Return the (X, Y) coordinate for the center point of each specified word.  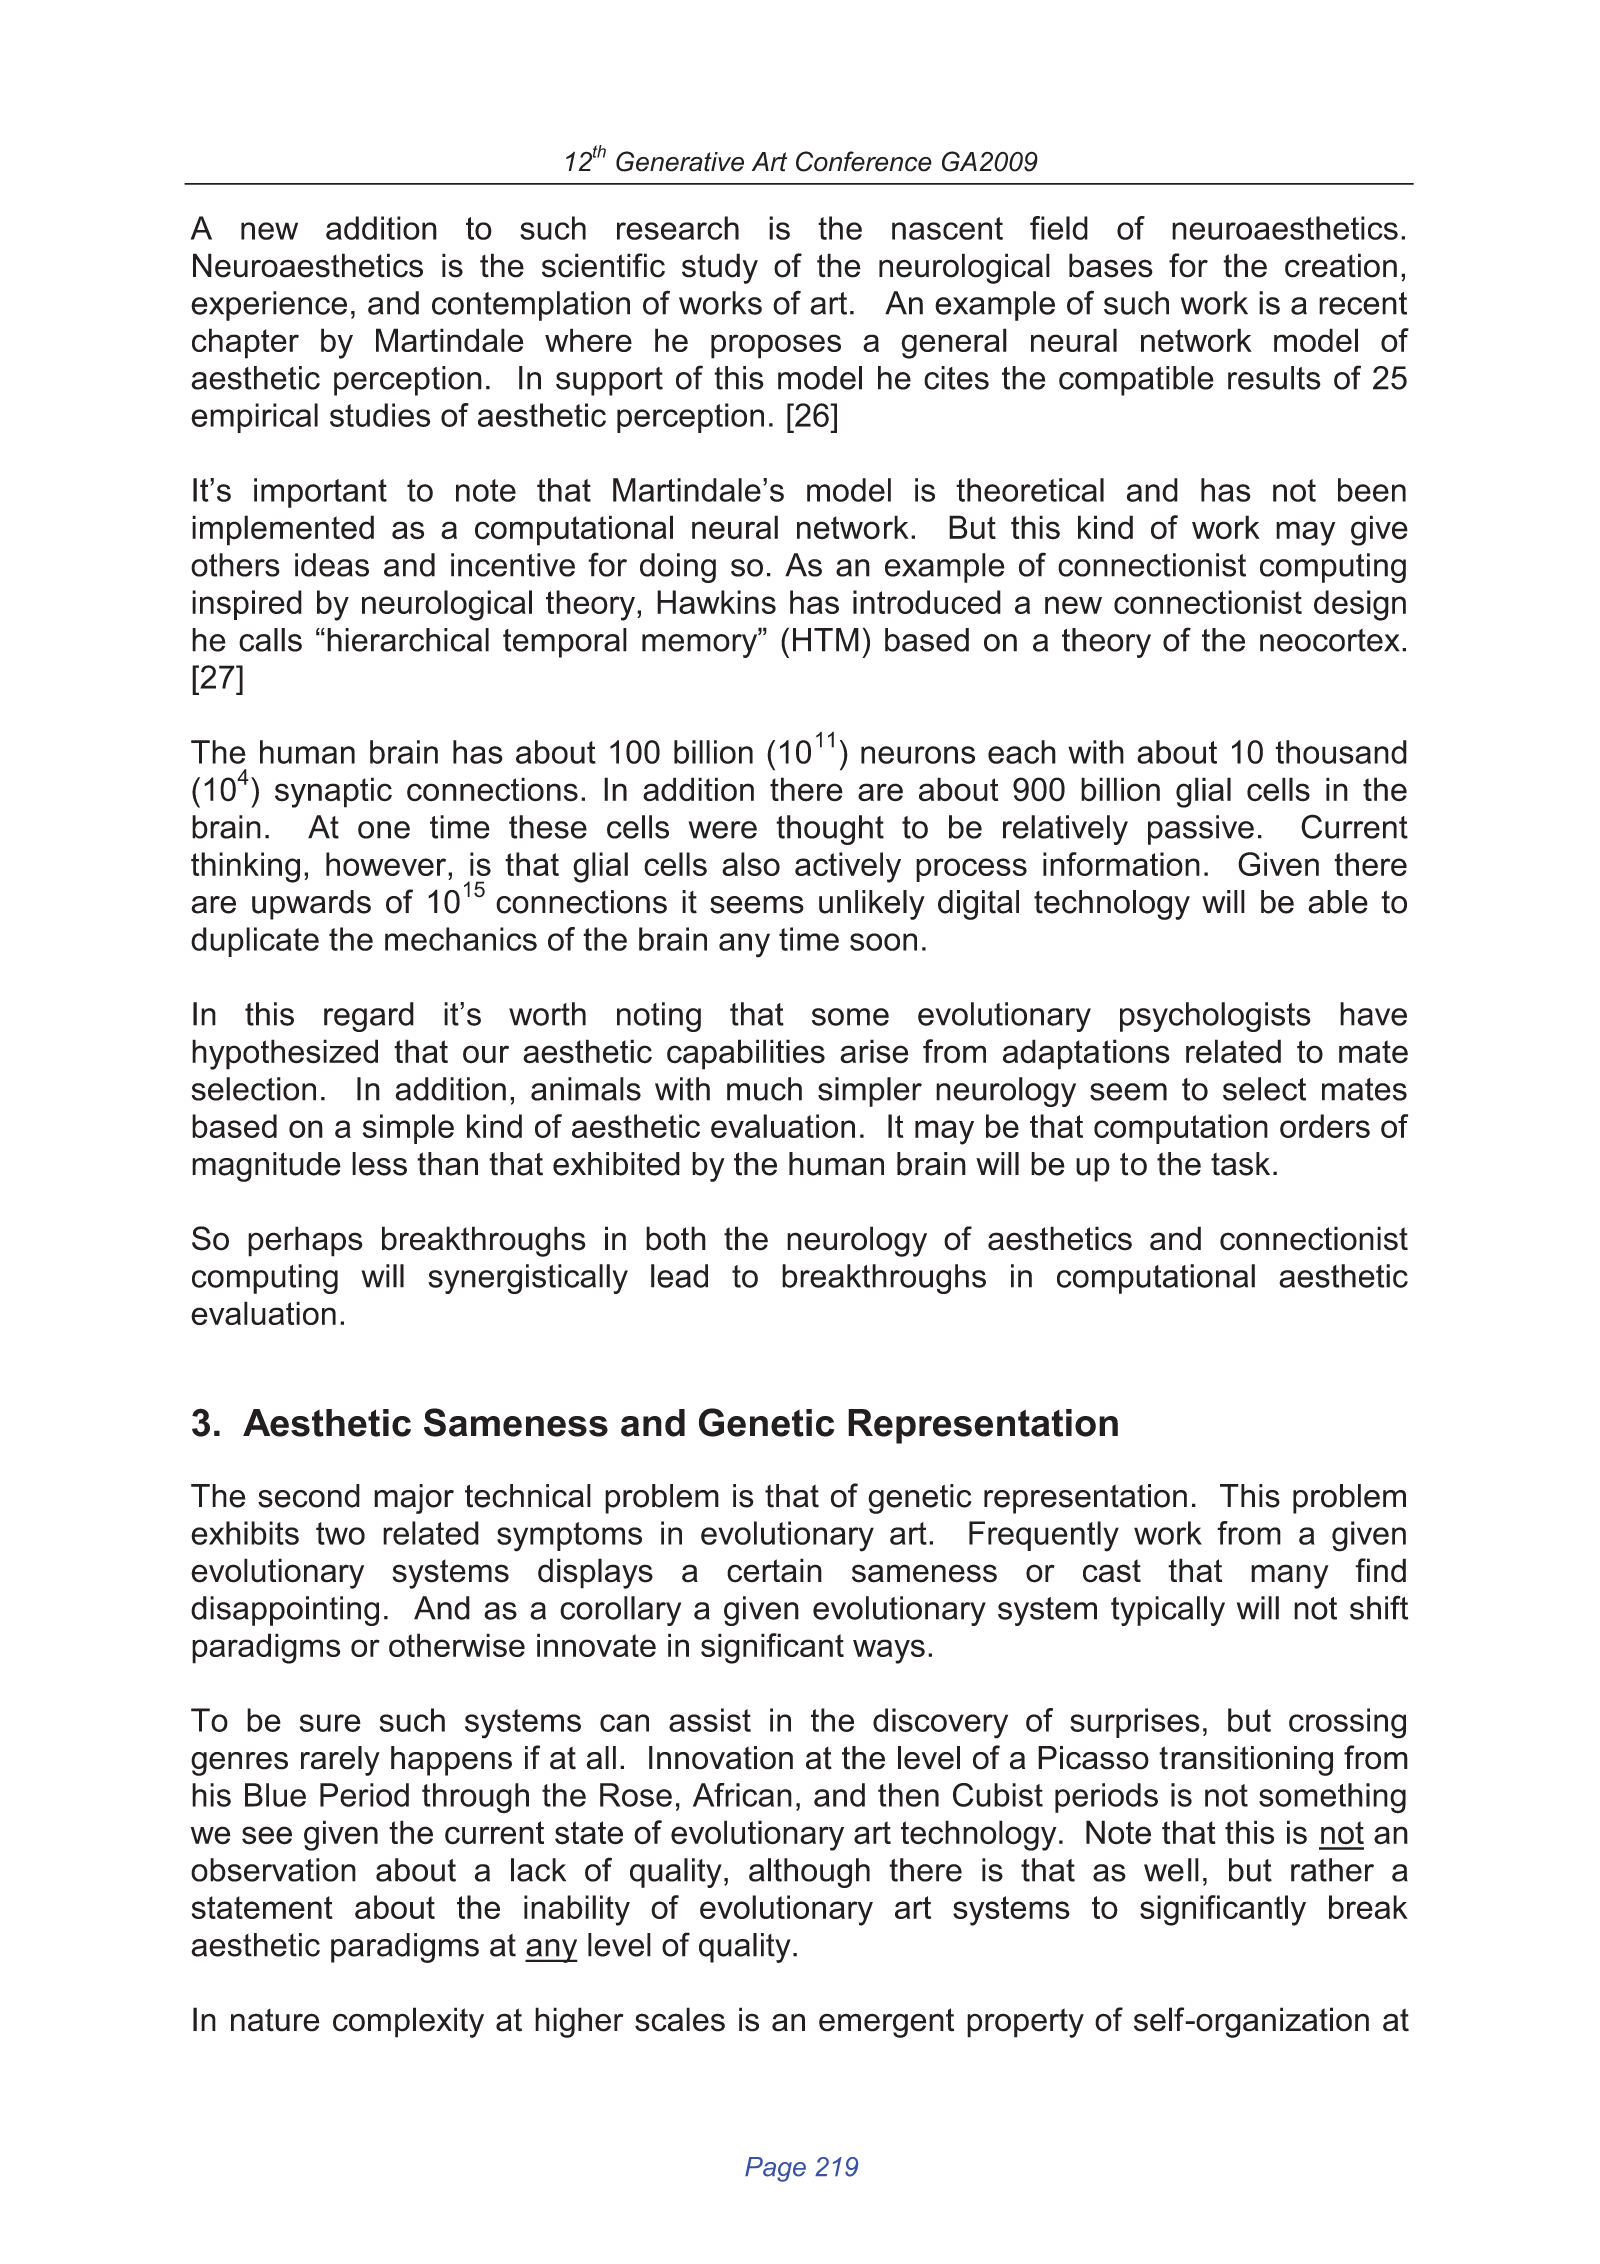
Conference (864, 161)
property (1025, 2023)
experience (269, 306)
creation (1341, 265)
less (379, 1164)
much (764, 1089)
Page (775, 2169)
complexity (408, 2022)
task (1240, 1164)
